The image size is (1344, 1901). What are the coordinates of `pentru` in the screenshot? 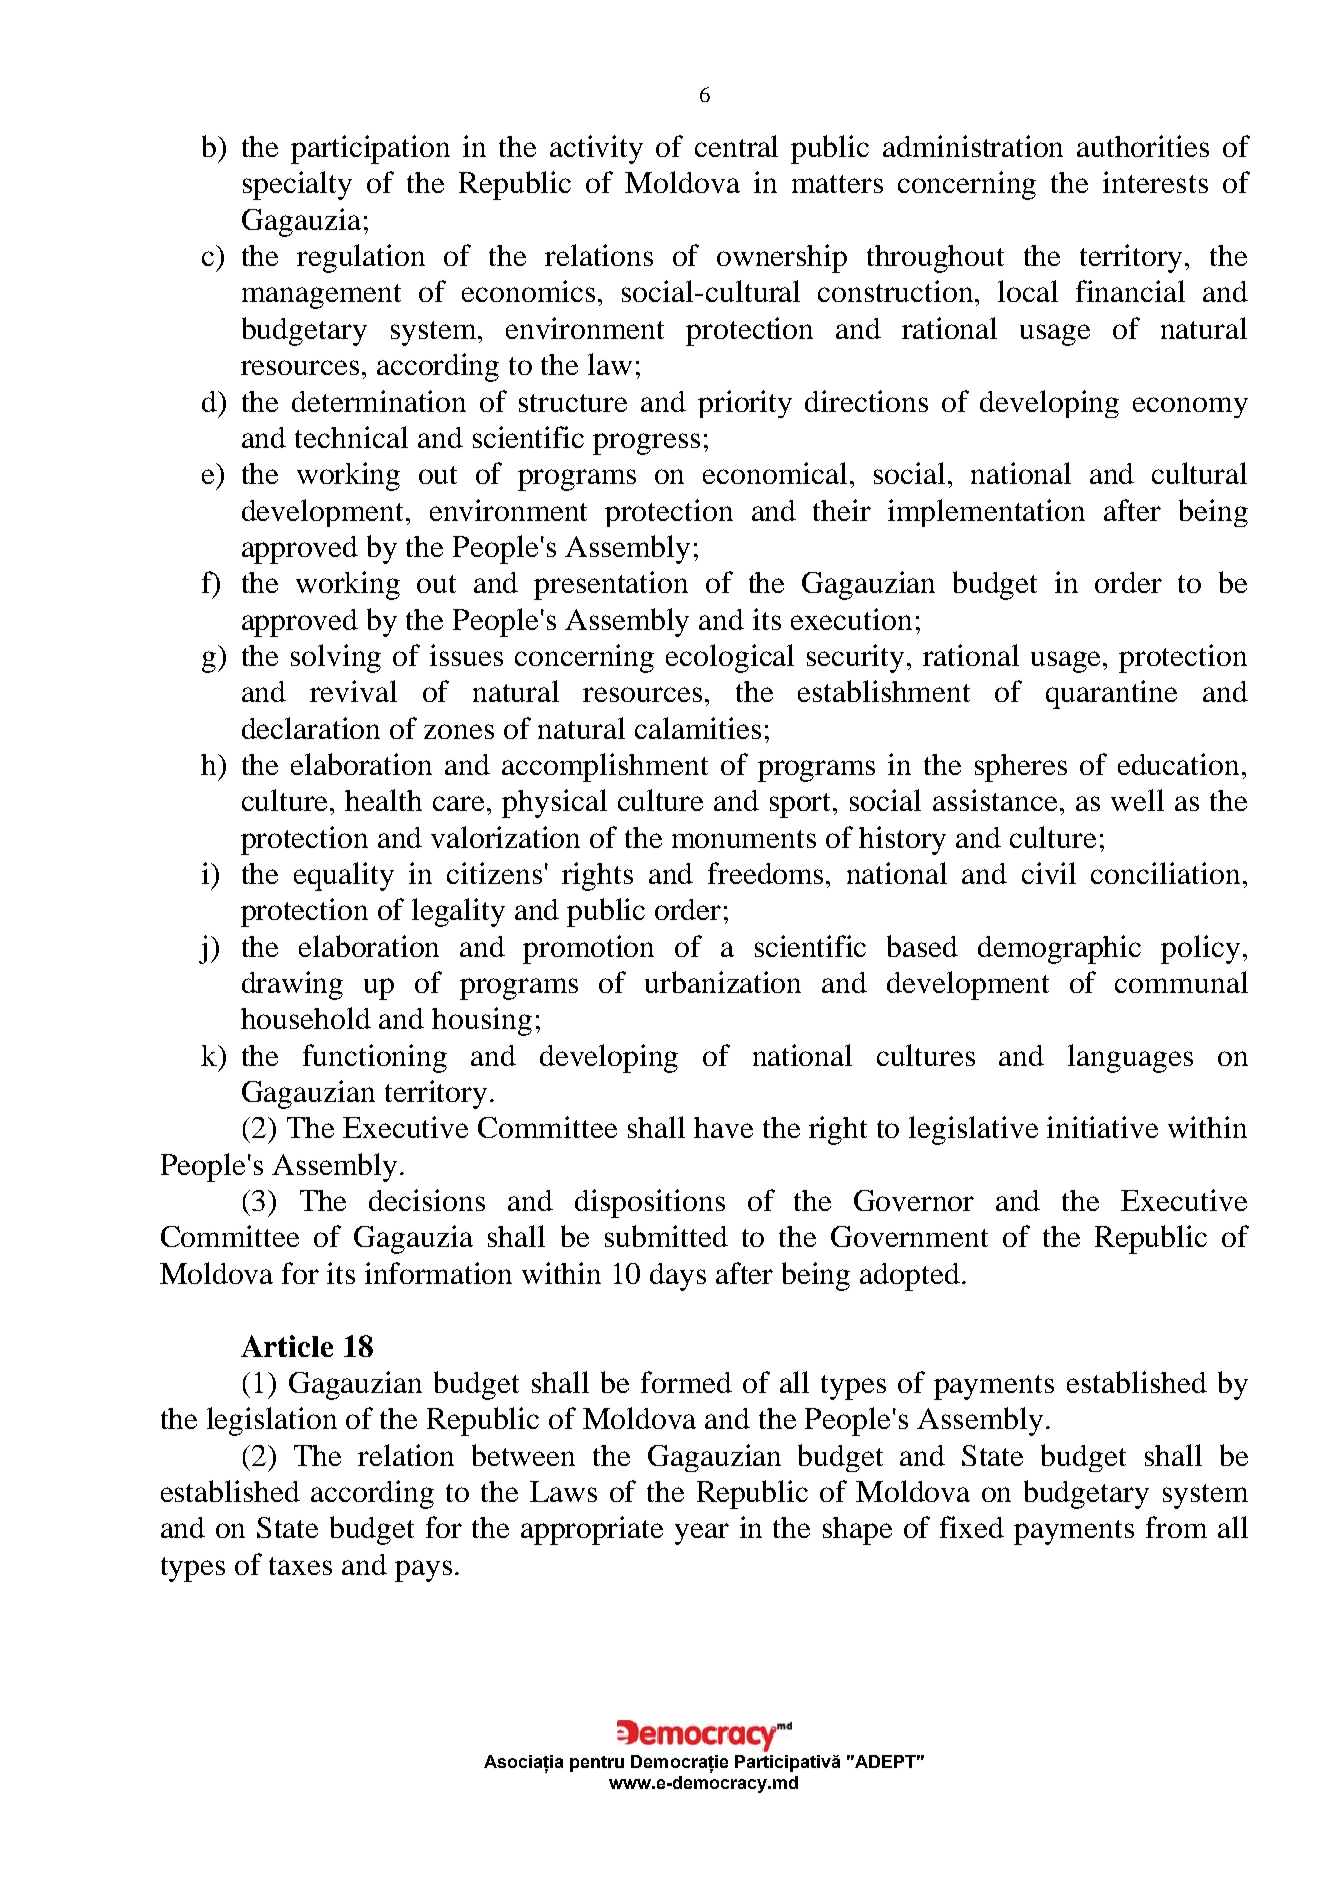 It's located at (597, 1764).
